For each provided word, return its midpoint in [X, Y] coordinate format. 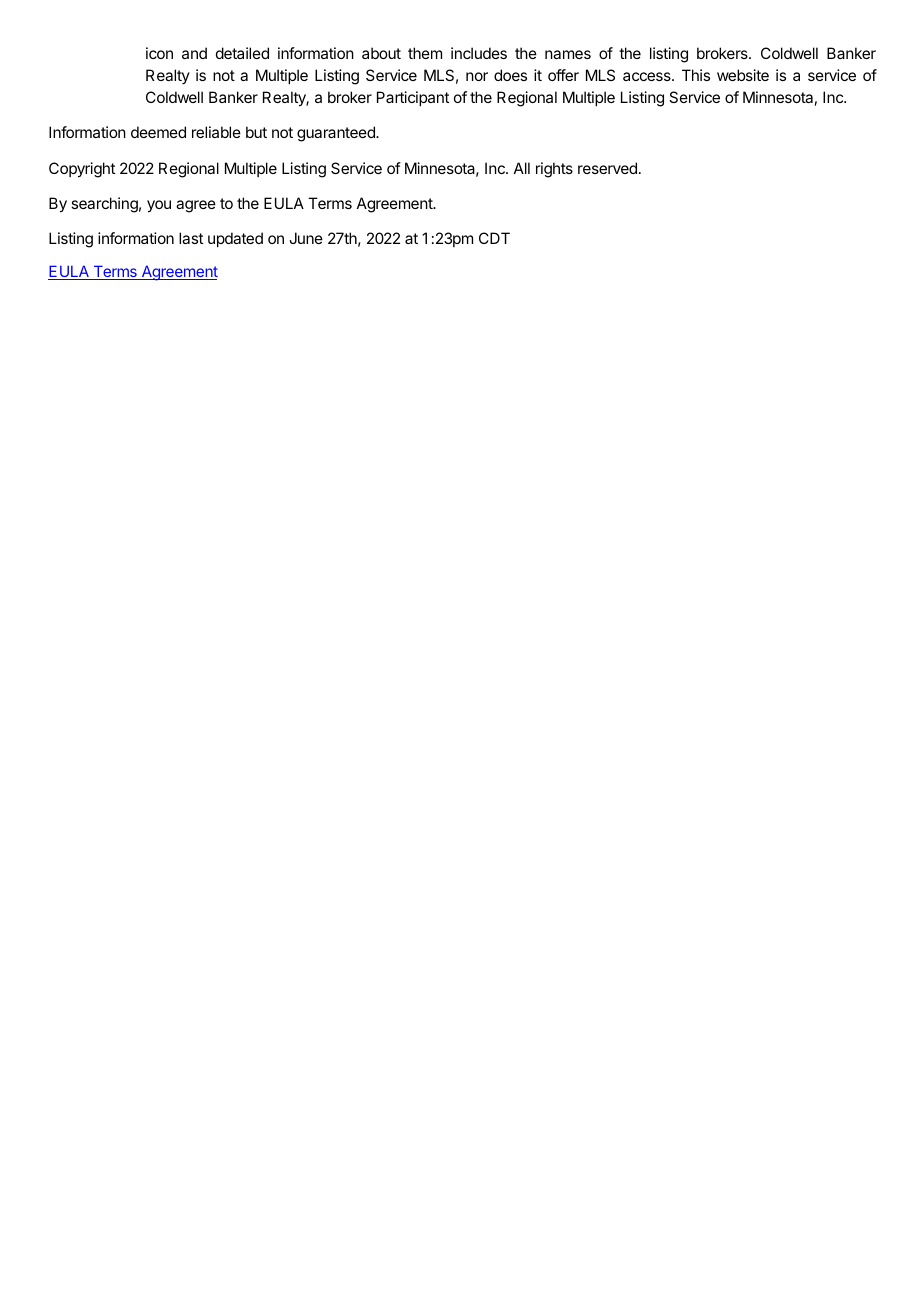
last [191, 238]
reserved [607, 168]
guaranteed [337, 134]
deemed [158, 132]
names [568, 54]
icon [159, 53]
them [425, 53]
